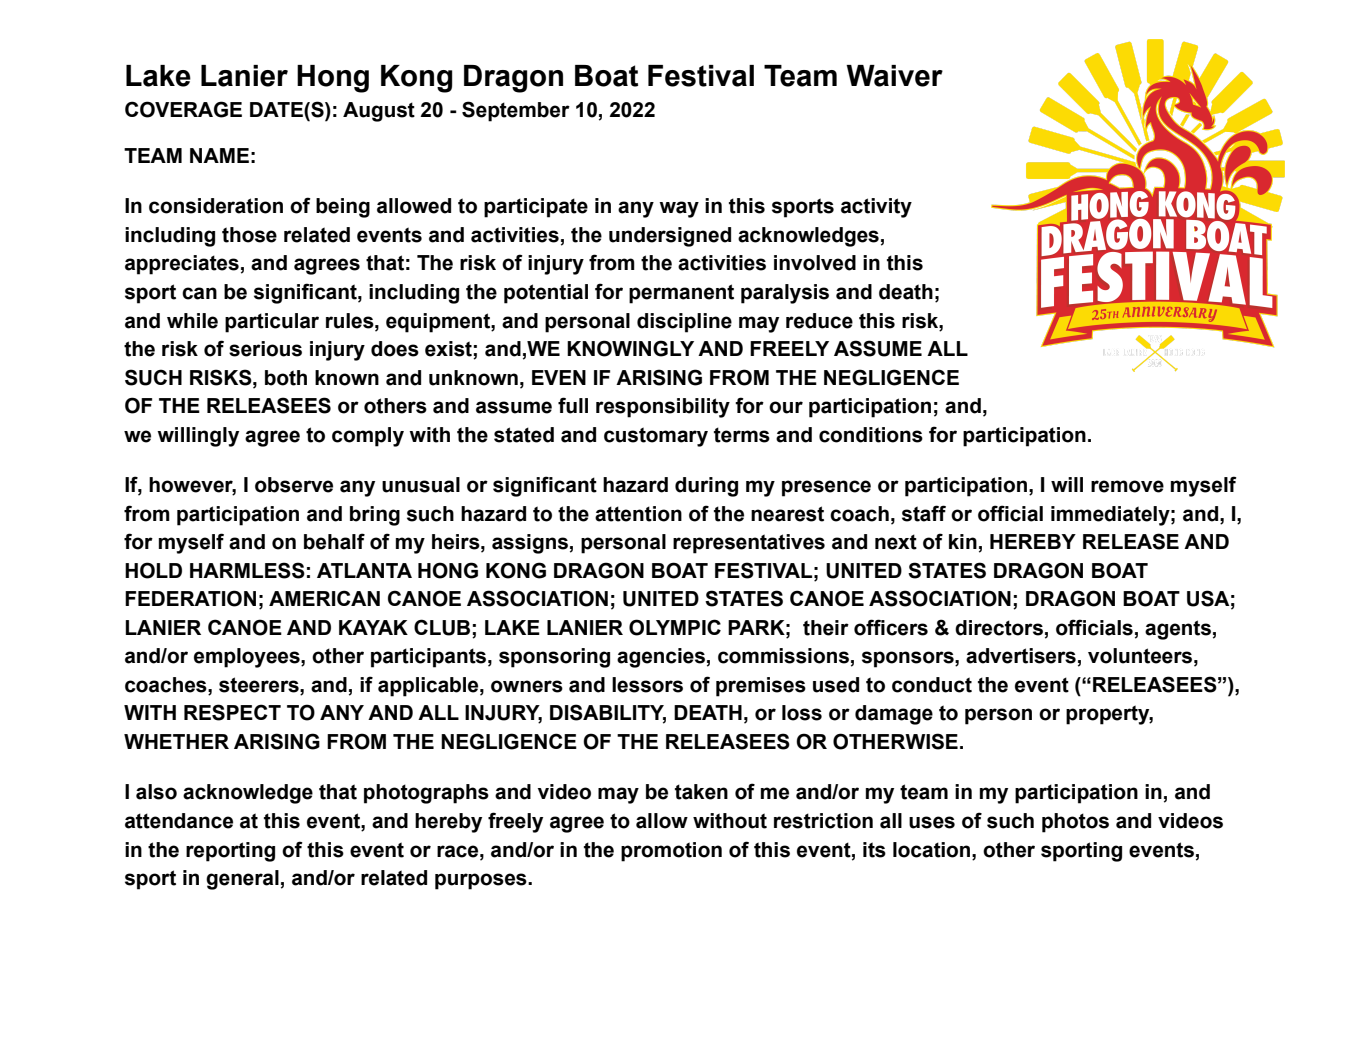 This screenshot has height=1058, width=1369. What do you see at coordinates (516, 111) in the screenshot?
I see `September` at bounding box center [516, 111].
